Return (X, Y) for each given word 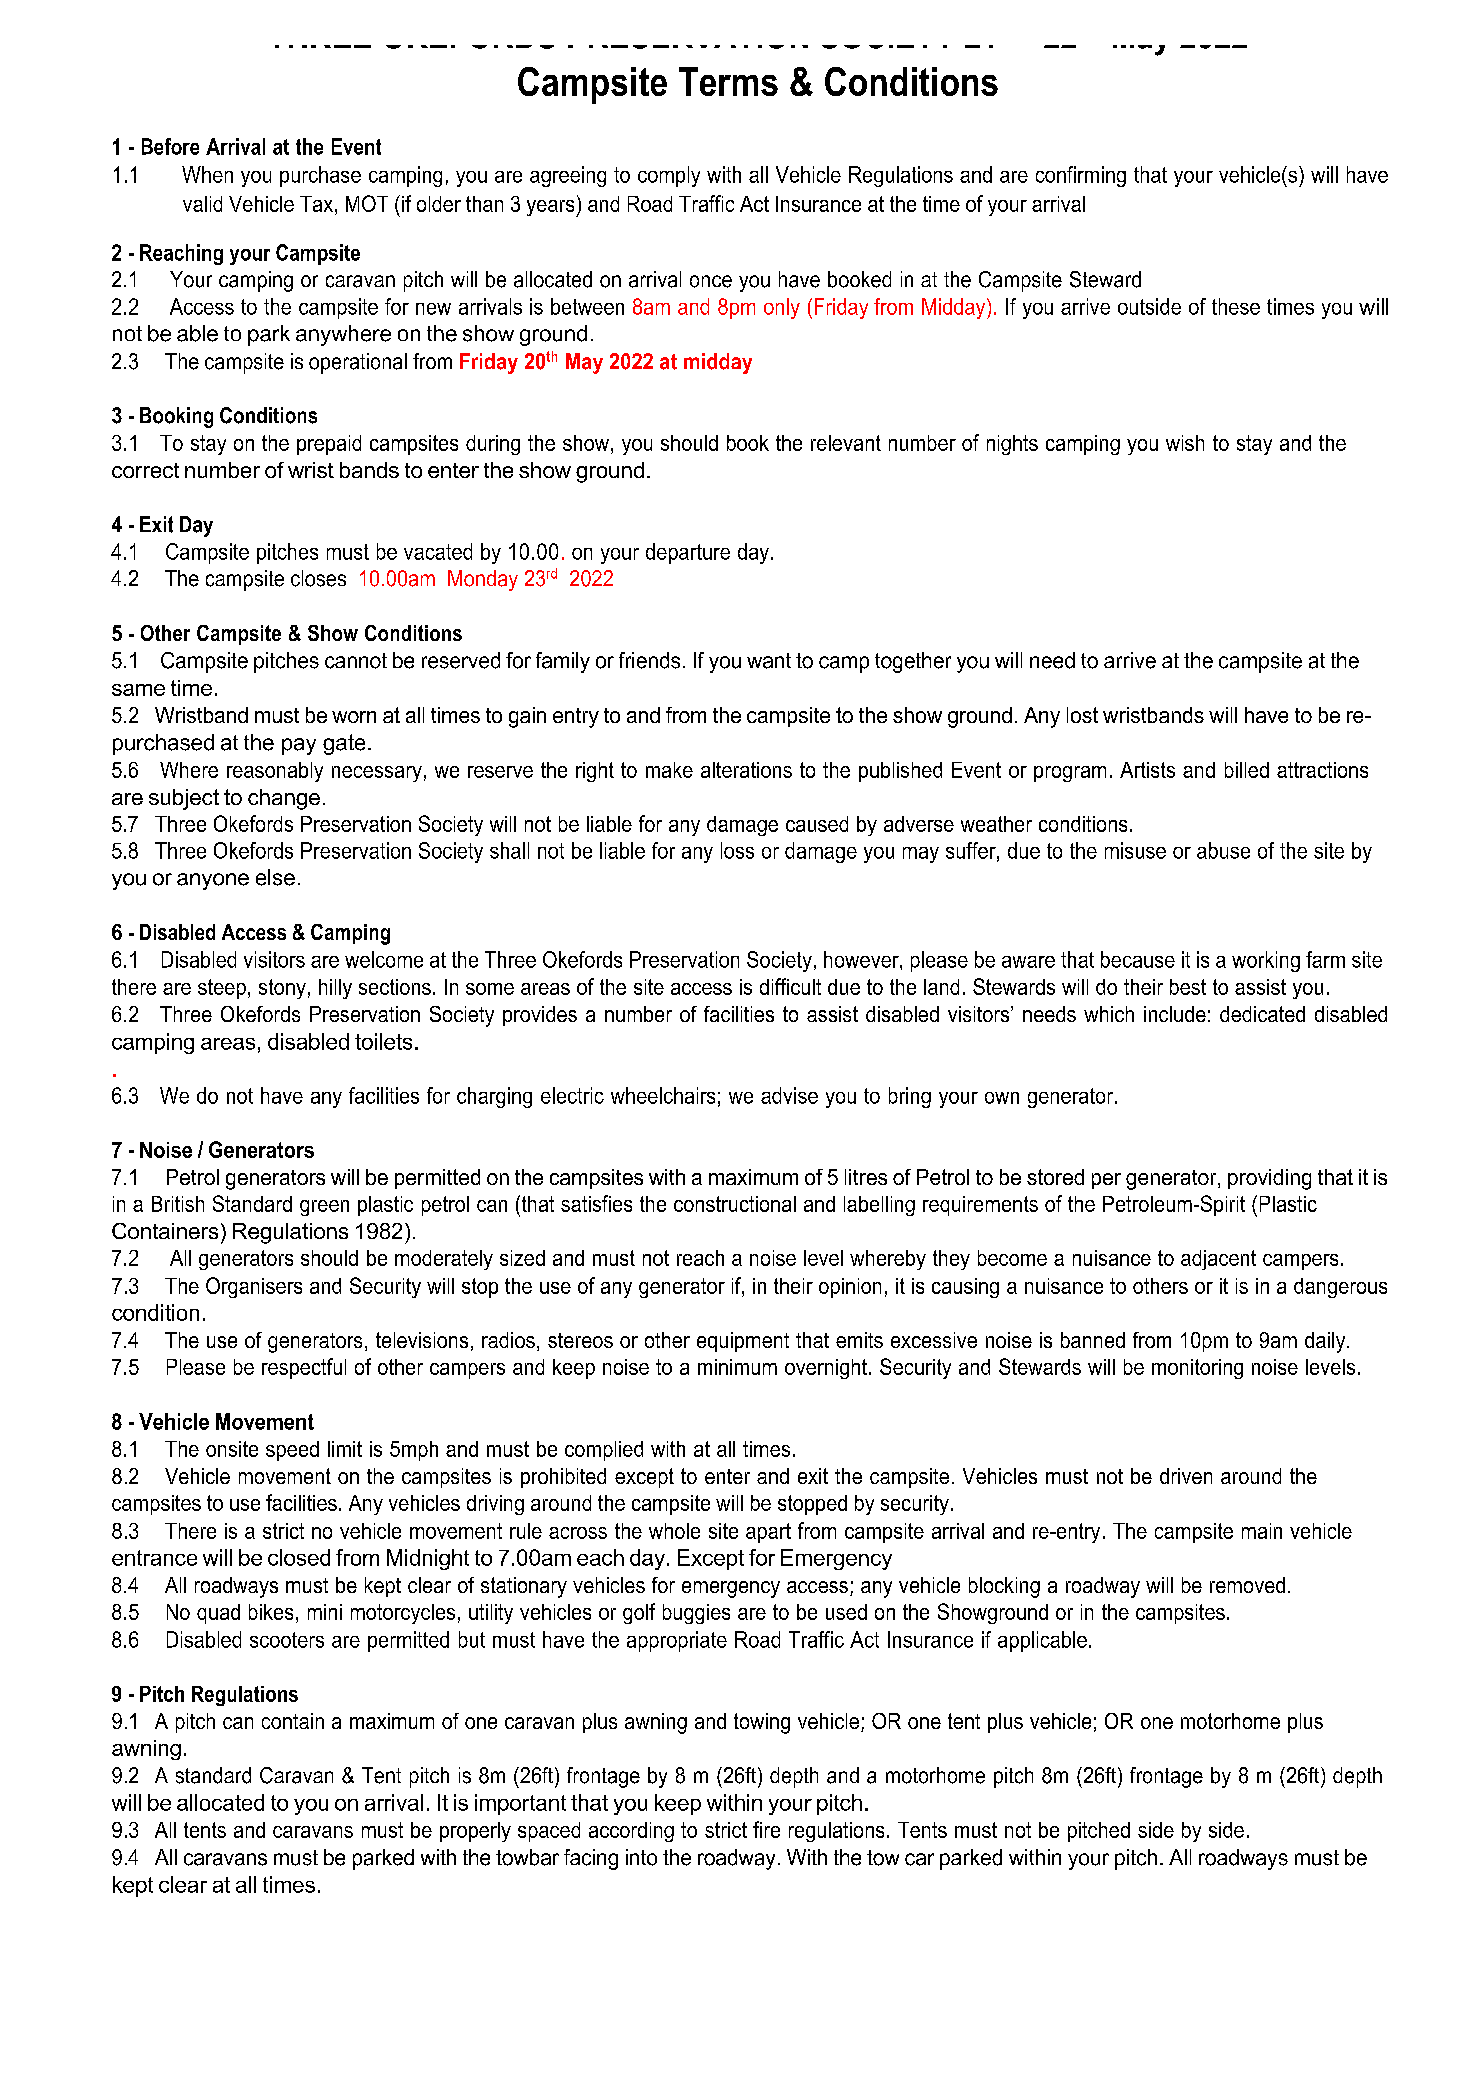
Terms (728, 81)
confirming (1081, 176)
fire (766, 1829)
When (207, 174)
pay (299, 746)
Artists (1147, 770)
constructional (735, 1204)
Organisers (254, 1287)
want (769, 661)
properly (475, 1832)
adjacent (1218, 1260)
